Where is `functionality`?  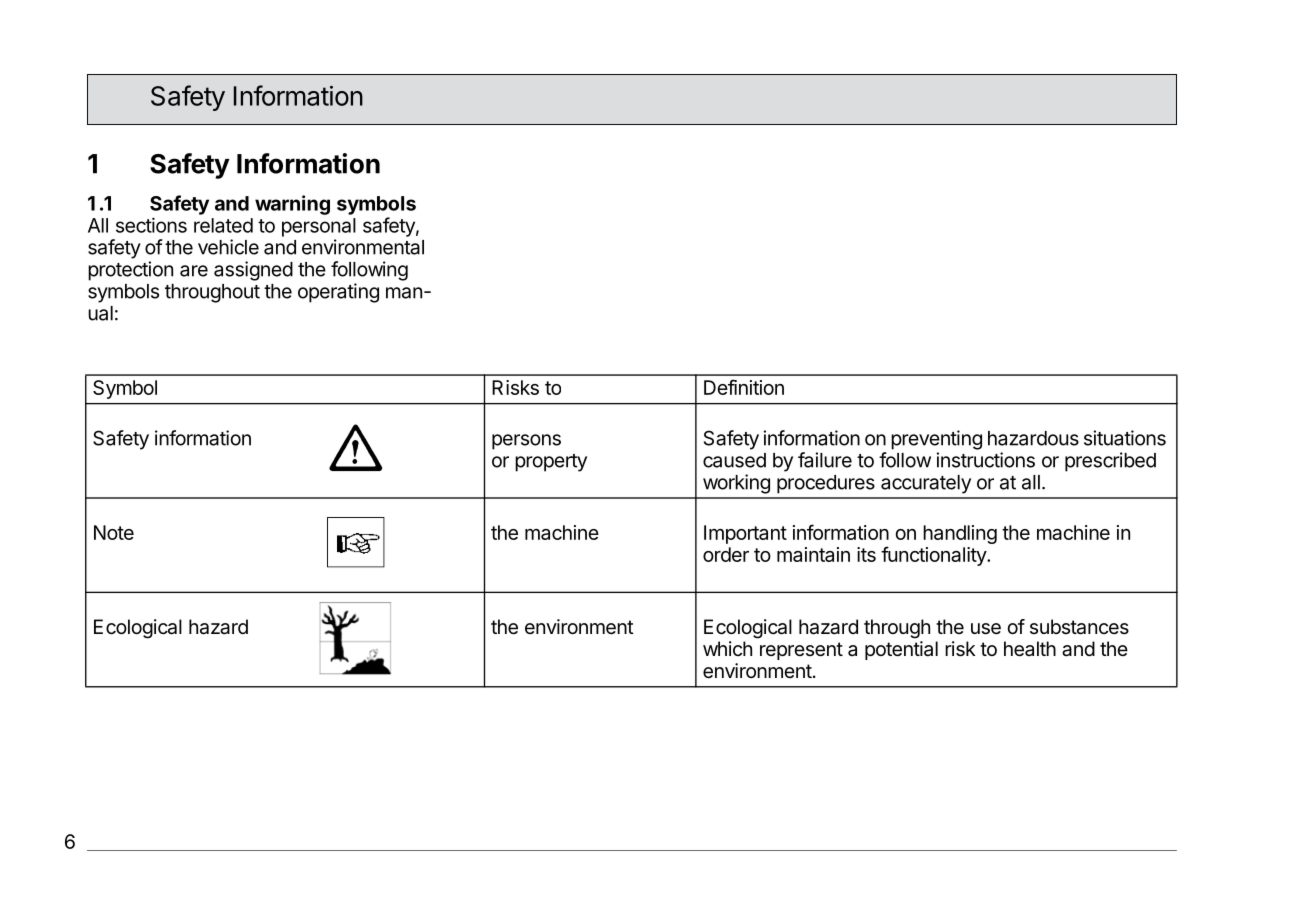 functionality is located at coordinates (934, 556).
